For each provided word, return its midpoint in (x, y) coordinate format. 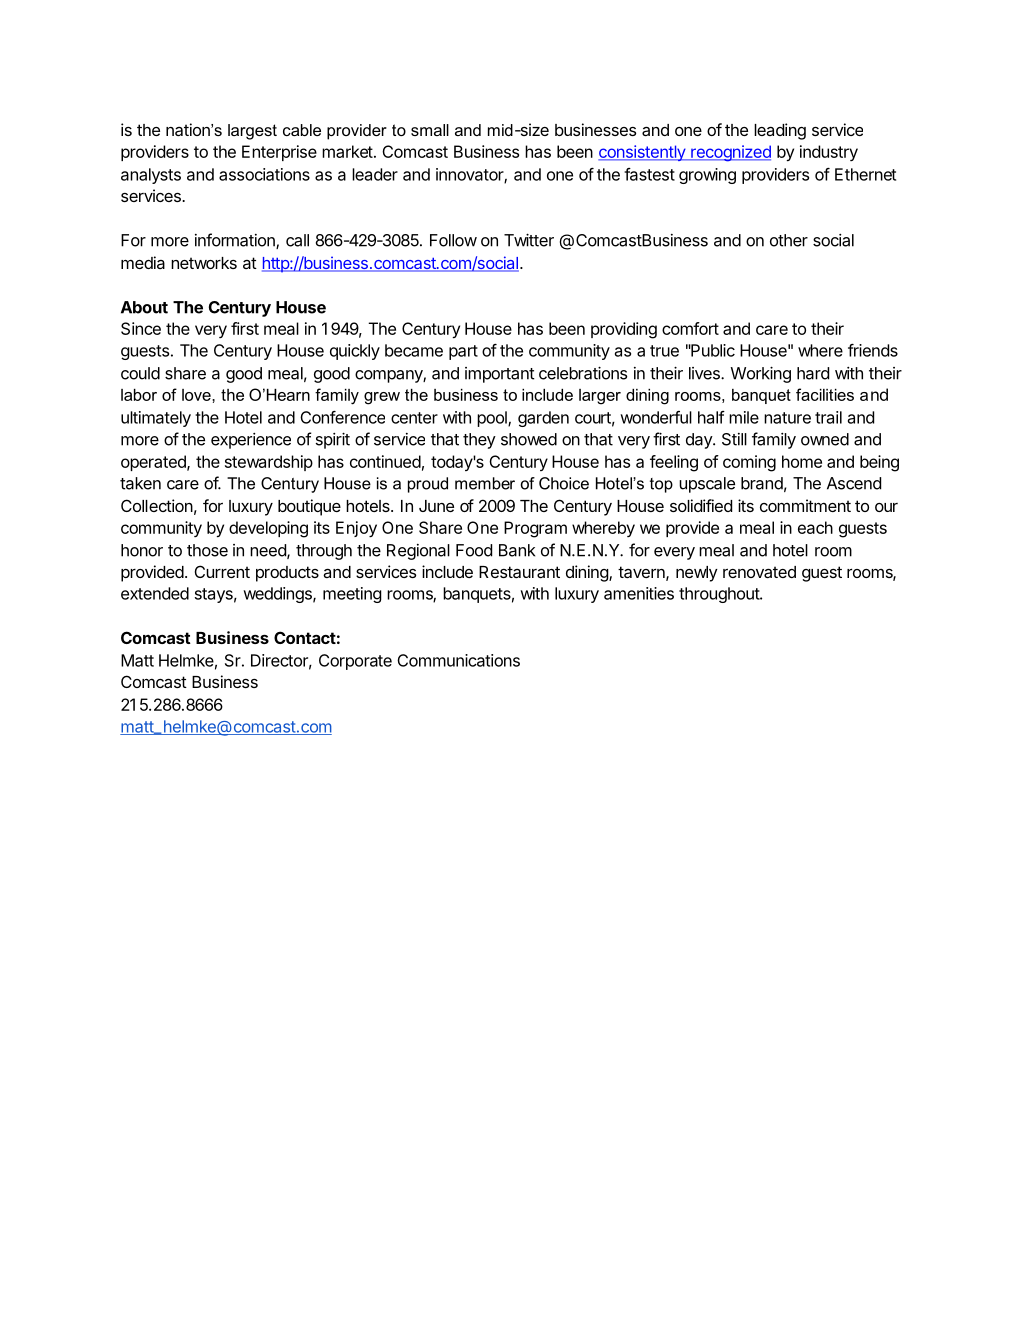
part (463, 352)
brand (762, 483)
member (485, 483)
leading (780, 131)
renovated (759, 572)
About (144, 307)
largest (252, 132)
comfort (690, 328)
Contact (305, 637)
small (430, 130)
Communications (458, 660)
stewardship (269, 463)
